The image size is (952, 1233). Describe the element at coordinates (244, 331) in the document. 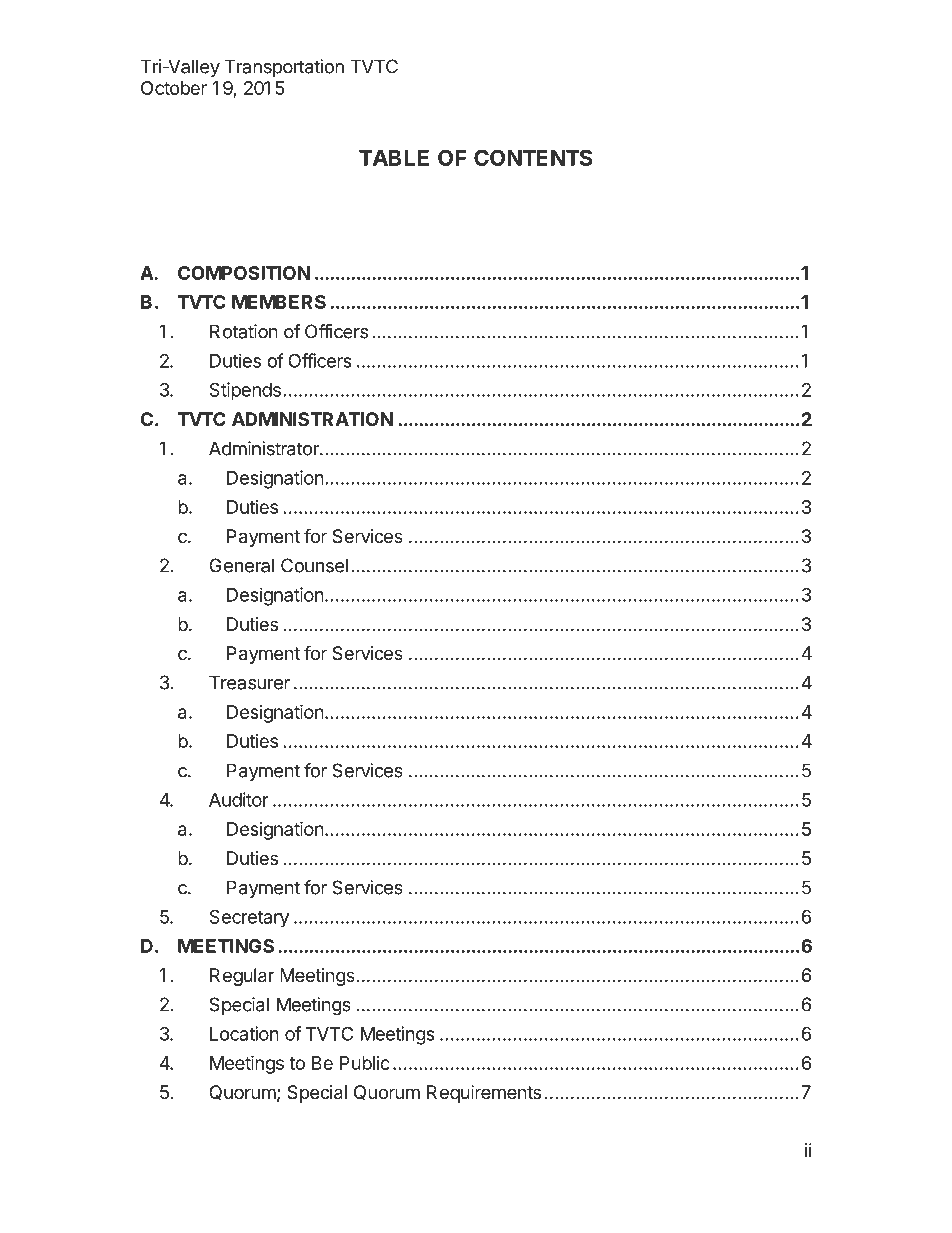

I see `Rotation` at that location.
